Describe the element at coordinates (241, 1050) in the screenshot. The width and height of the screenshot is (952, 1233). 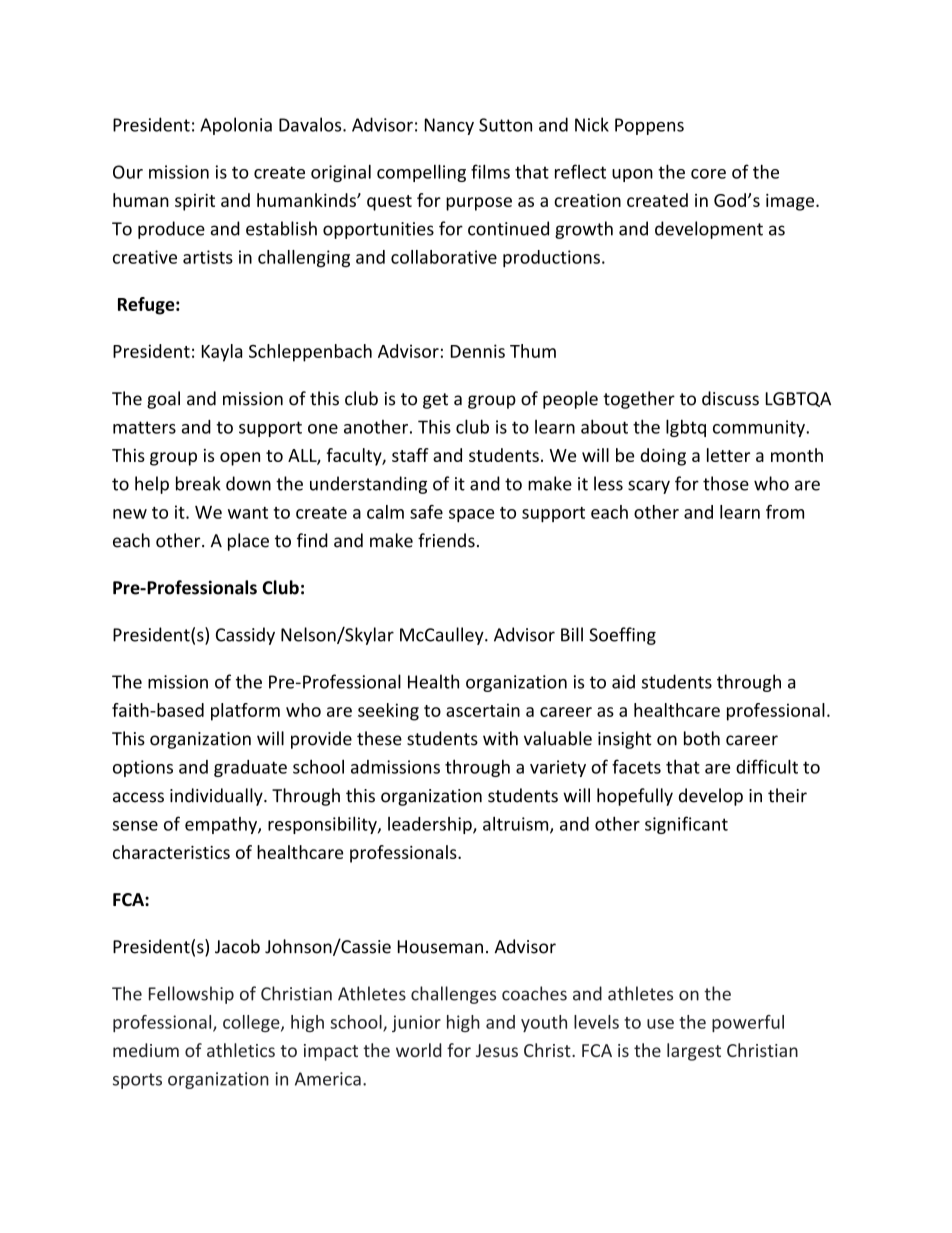
I see `athletics` at that location.
